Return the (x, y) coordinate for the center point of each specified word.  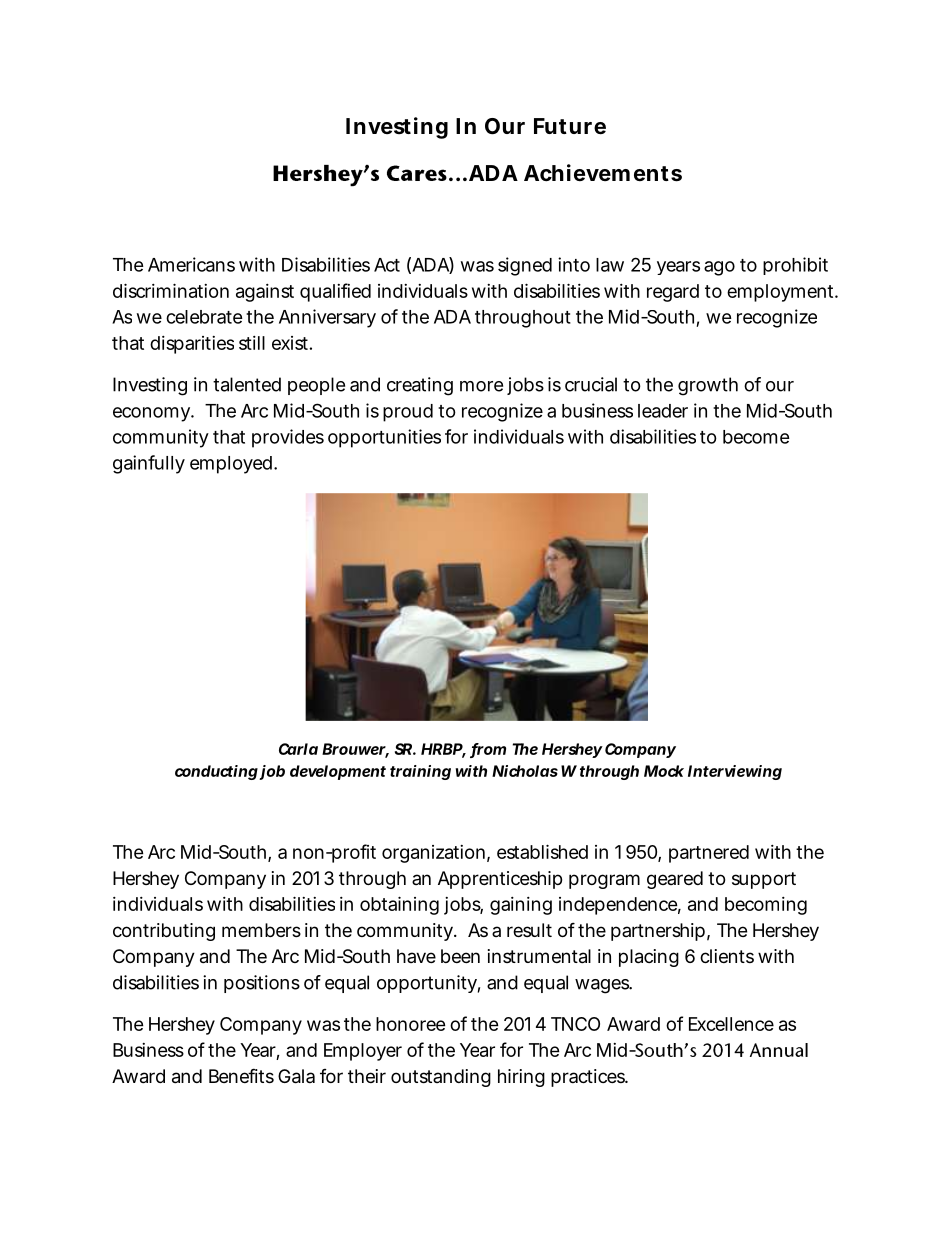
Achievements (603, 173)
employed (231, 465)
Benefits (241, 1075)
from (488, 750)
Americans (191, 264)
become (756, 437)
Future (570, 126)
